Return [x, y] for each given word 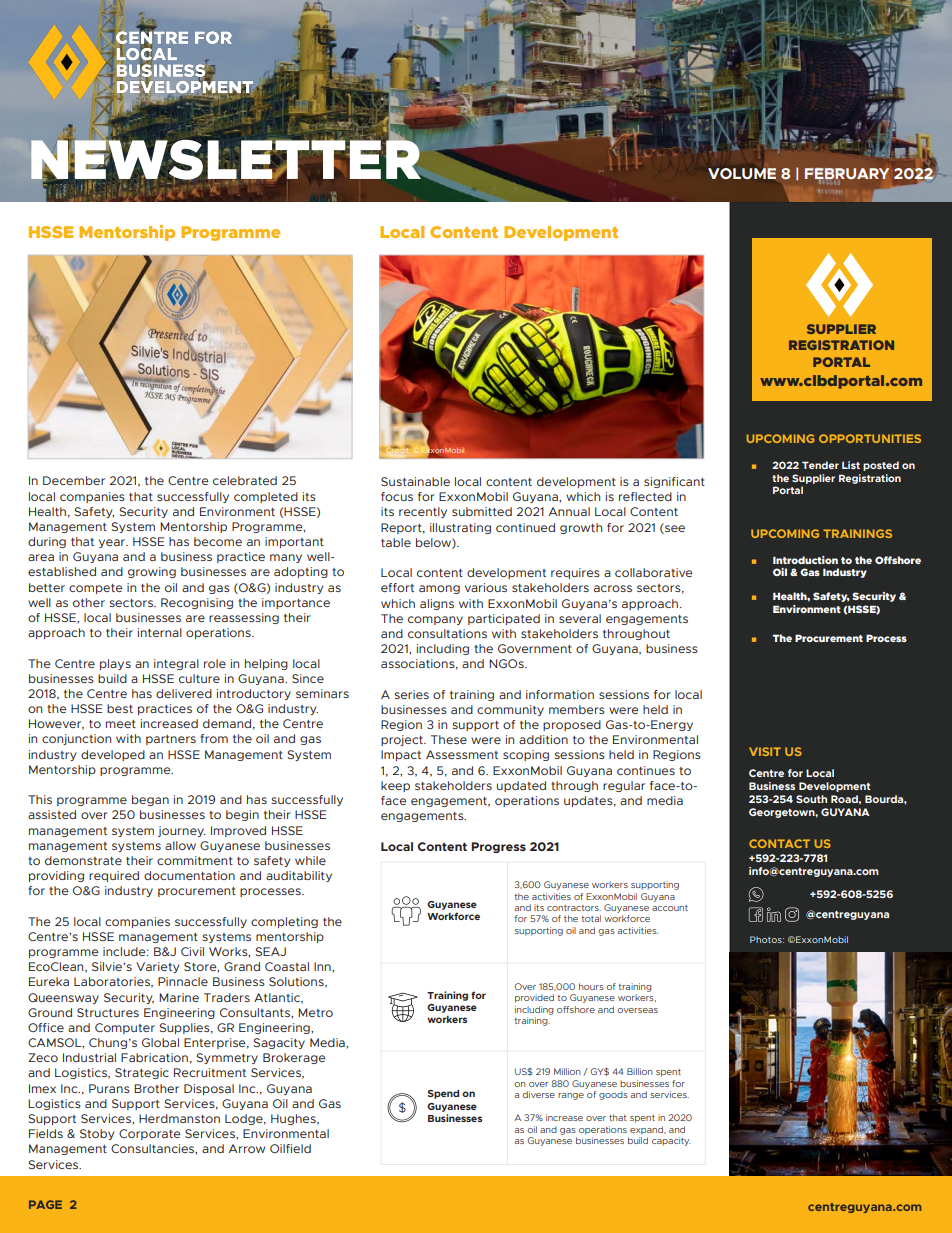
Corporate [150, 1134]
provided [534, 998]
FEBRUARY [847, 175]
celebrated [245, 480]
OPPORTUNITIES [870, 438]
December [74, 480]
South [811, 799]
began [150, 800]
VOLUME [742, 173]
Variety [157, 967]
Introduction [805, 560]
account [670, 908]
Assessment [462, 754]
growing [152, 572]
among [439, 589]
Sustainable [415, 481]
